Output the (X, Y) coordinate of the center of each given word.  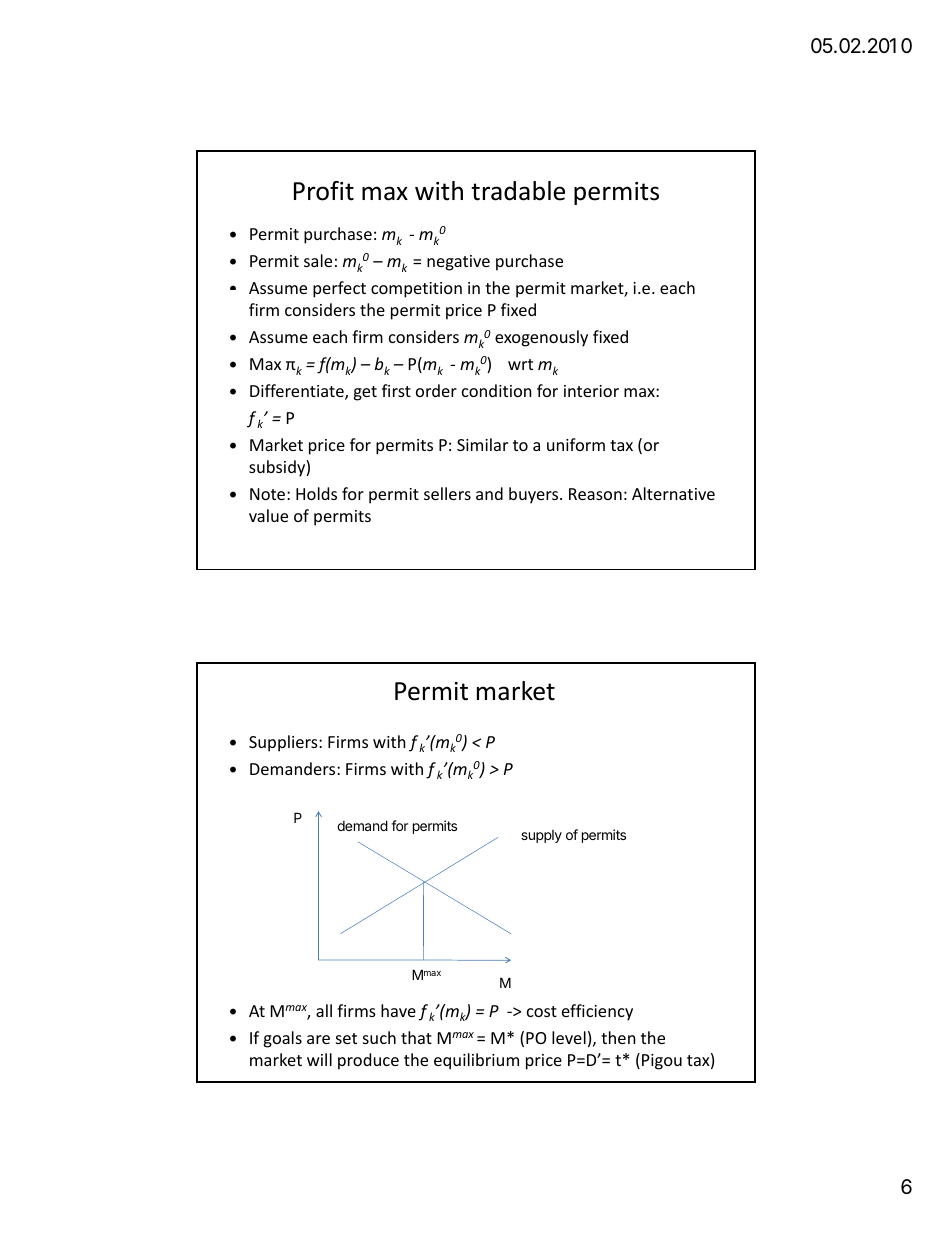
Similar (482, 444)
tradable (518, 191)
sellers (447, 493)
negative (458, 263)
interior (591, 391)
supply (541, 836)
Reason (595, 494)
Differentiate (298, 392)
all (324, 1010)
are (318, 1039)
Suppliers (284, 743)
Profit (324, 191)
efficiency (597, 1012)
